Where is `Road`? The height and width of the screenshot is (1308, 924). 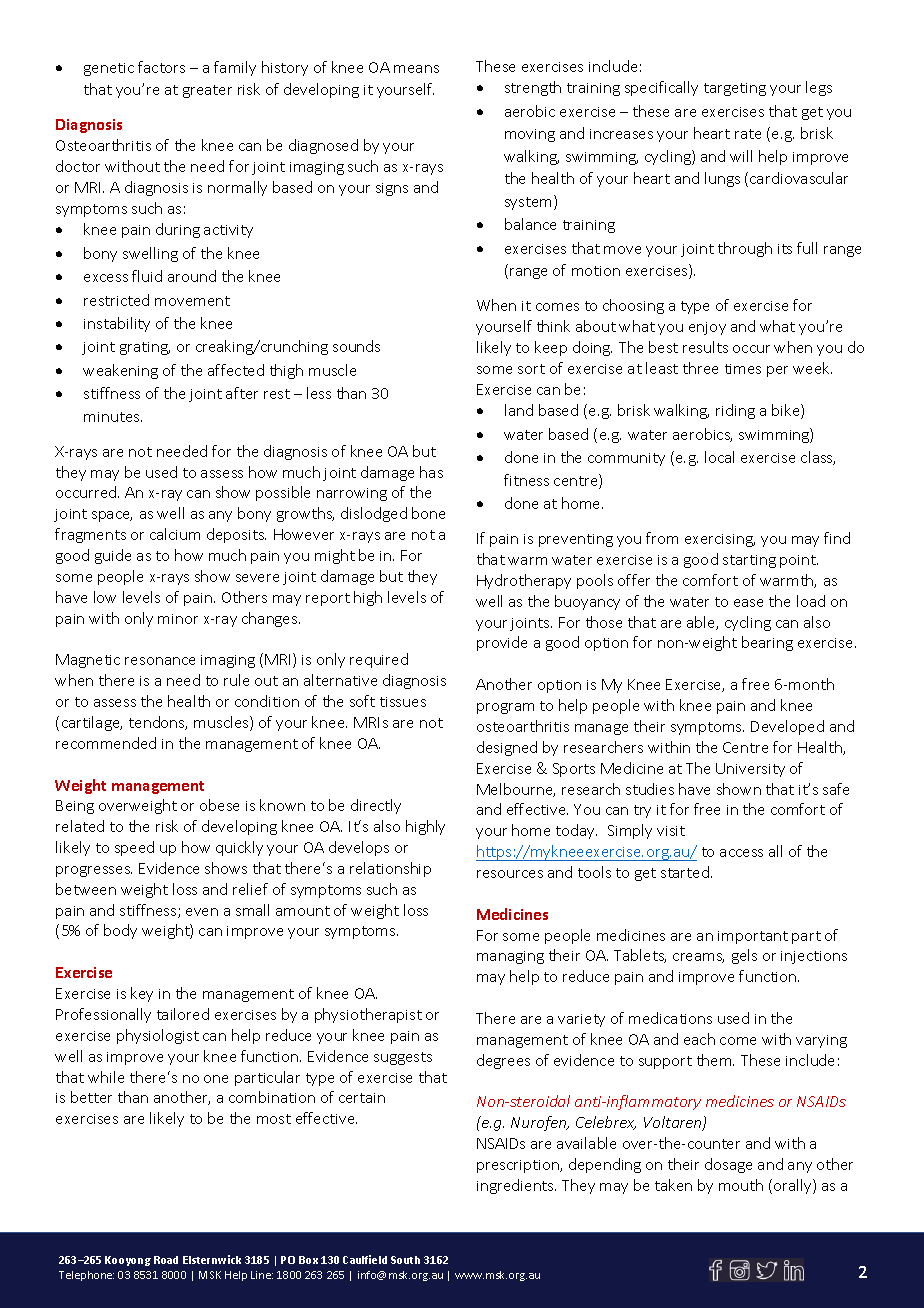
Road is located at coordinates (166, 1260).
